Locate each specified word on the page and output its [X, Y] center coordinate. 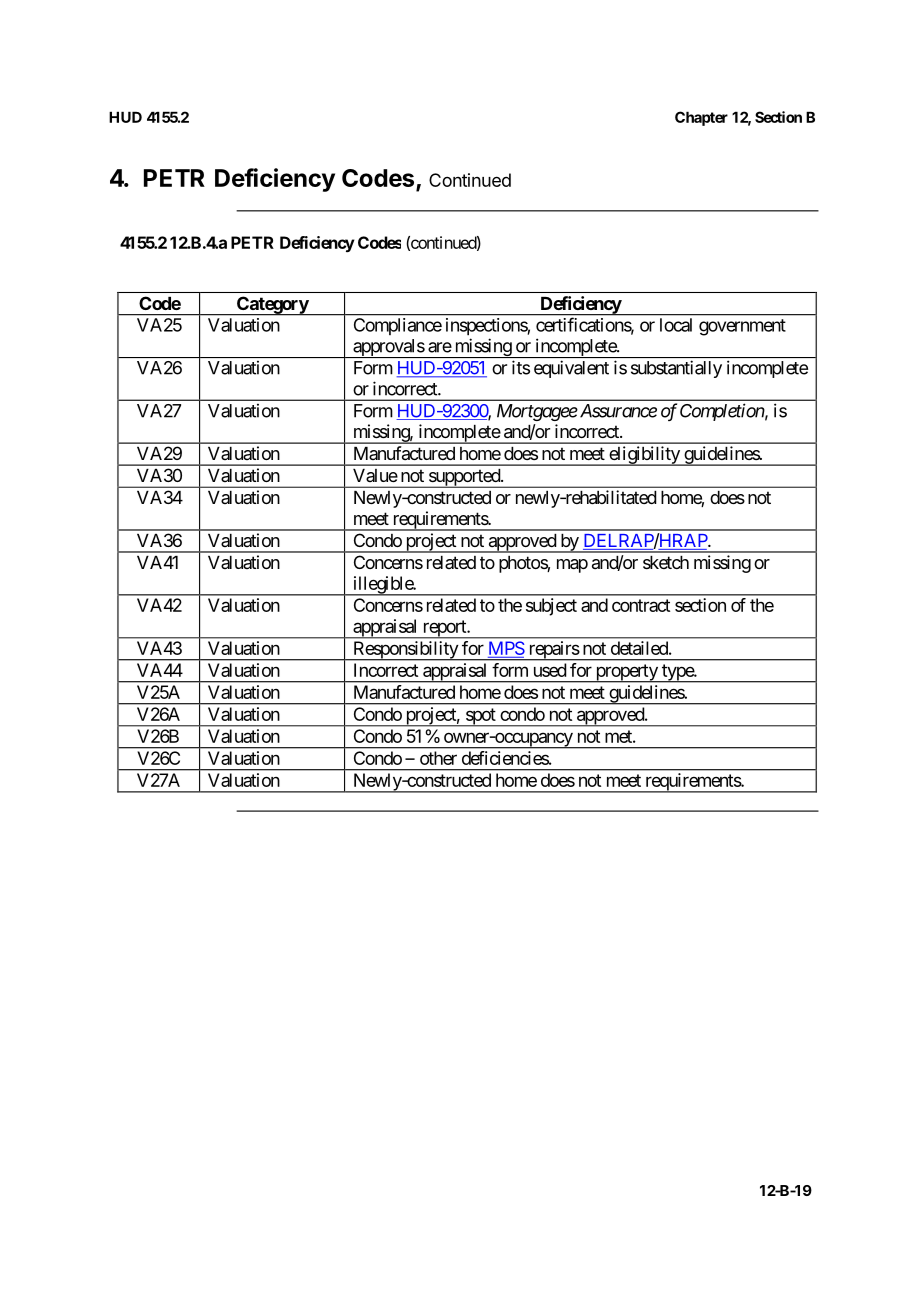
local [676, 325]
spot [480, 717]
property [626, 673]
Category [272, 306]
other [438, 758]
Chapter [701, 118]
